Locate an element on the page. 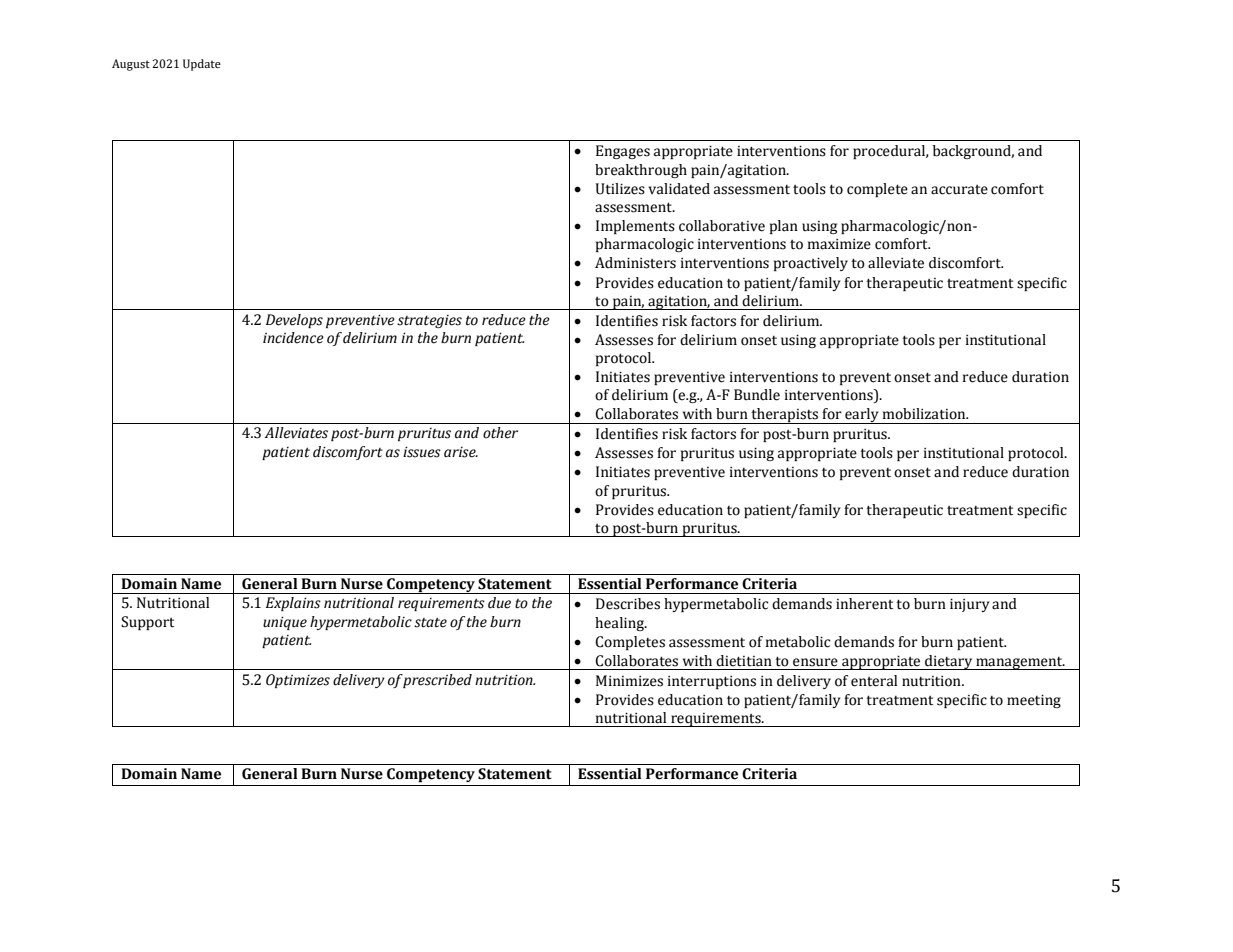 This document has width=1233, height=952. arise is located at coordinates (461, 452).
